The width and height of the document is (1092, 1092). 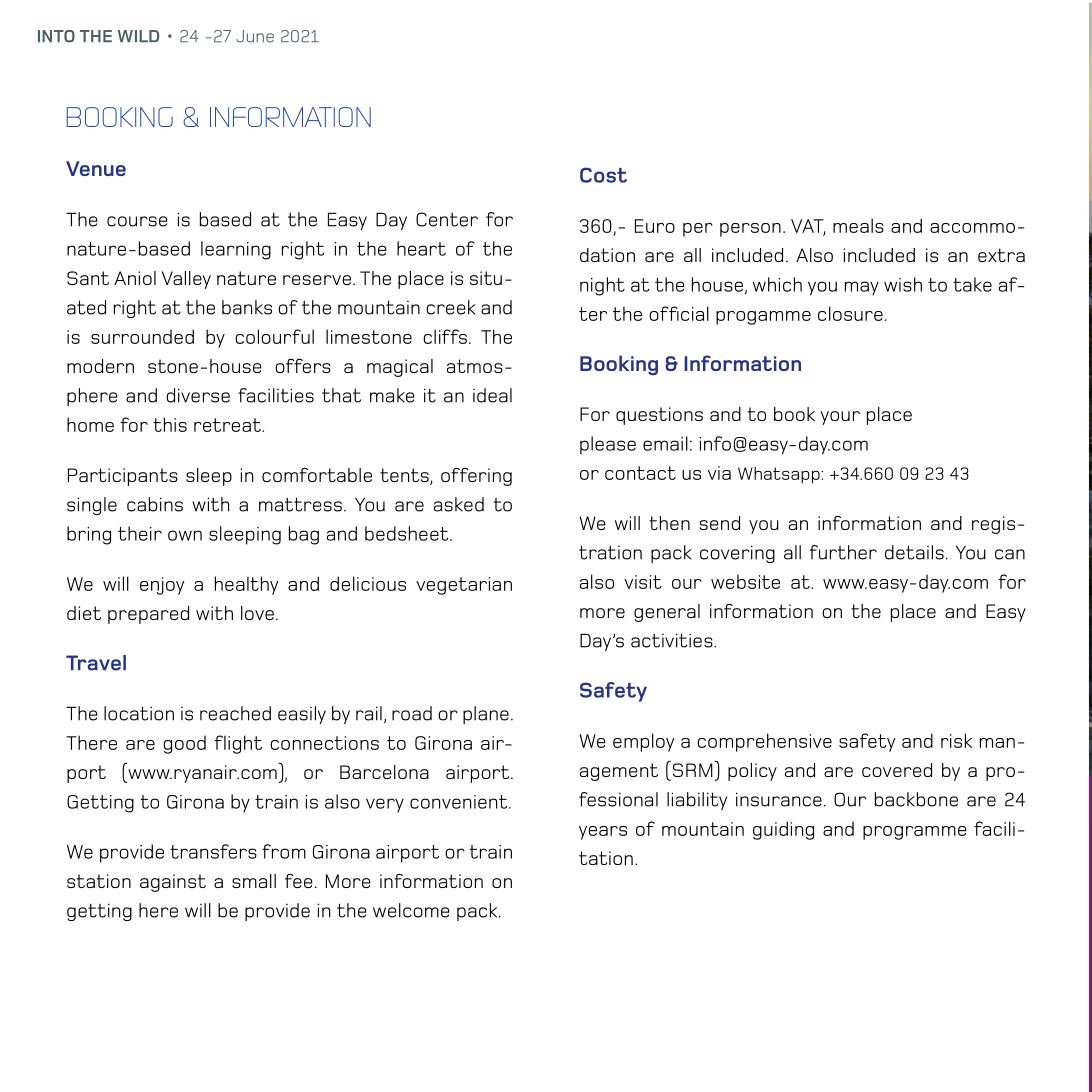 I want to click on location, so click(x=139, y=713).
